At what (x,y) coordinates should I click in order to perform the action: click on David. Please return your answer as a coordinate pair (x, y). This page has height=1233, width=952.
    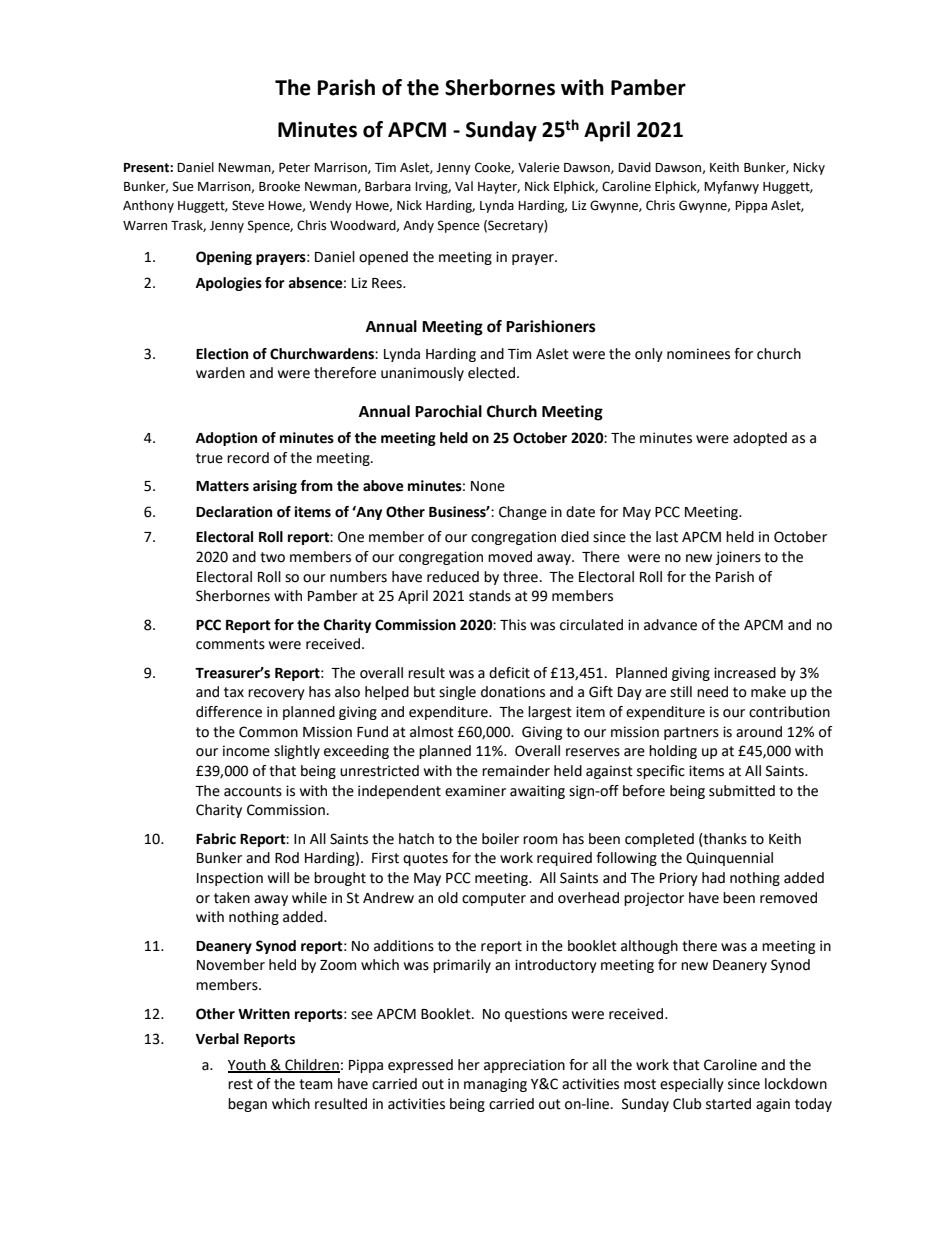
    Looking at the image, I should click on (634, 167).
